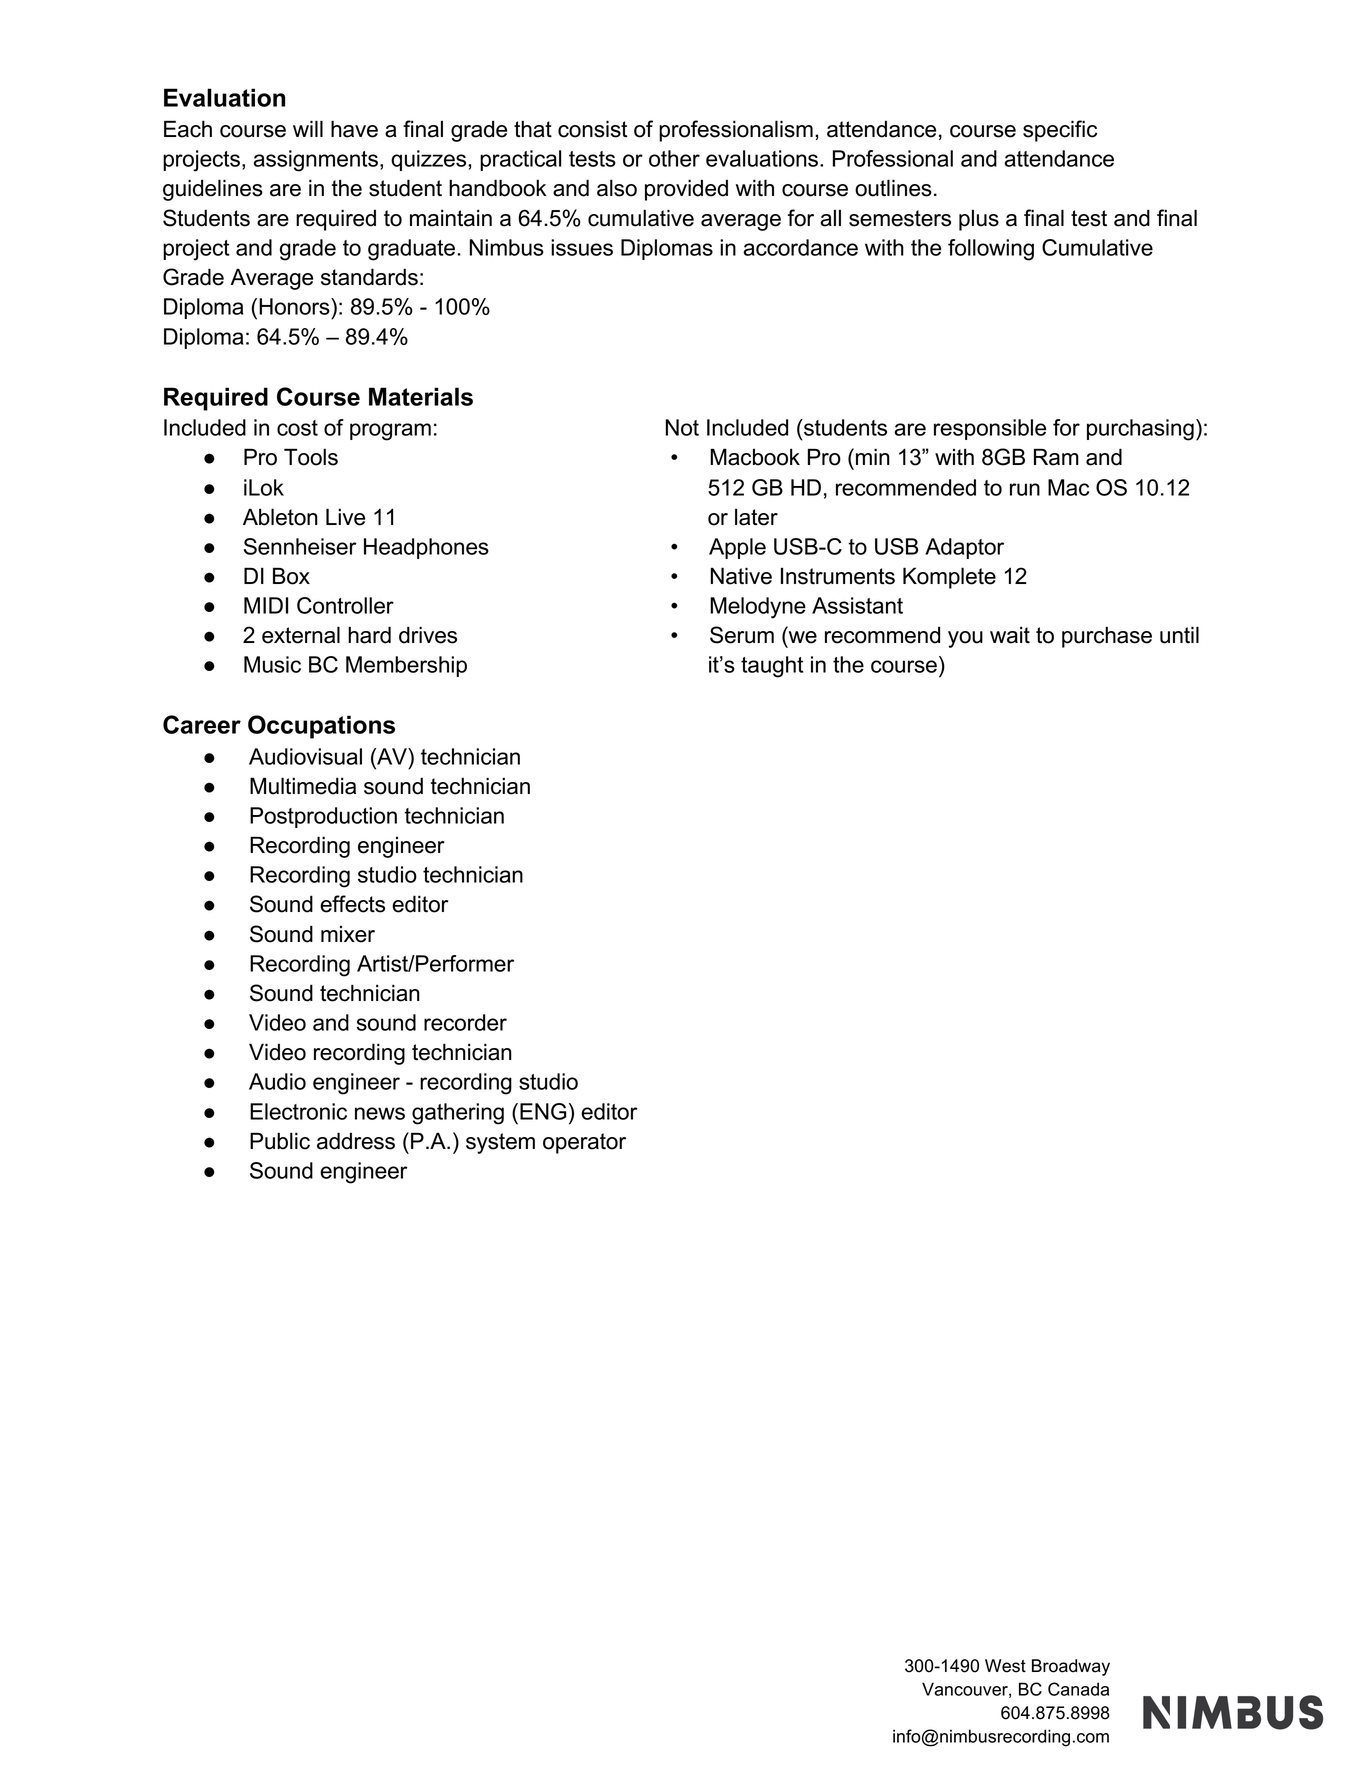  I want to click on effects, so click(352, 904).
